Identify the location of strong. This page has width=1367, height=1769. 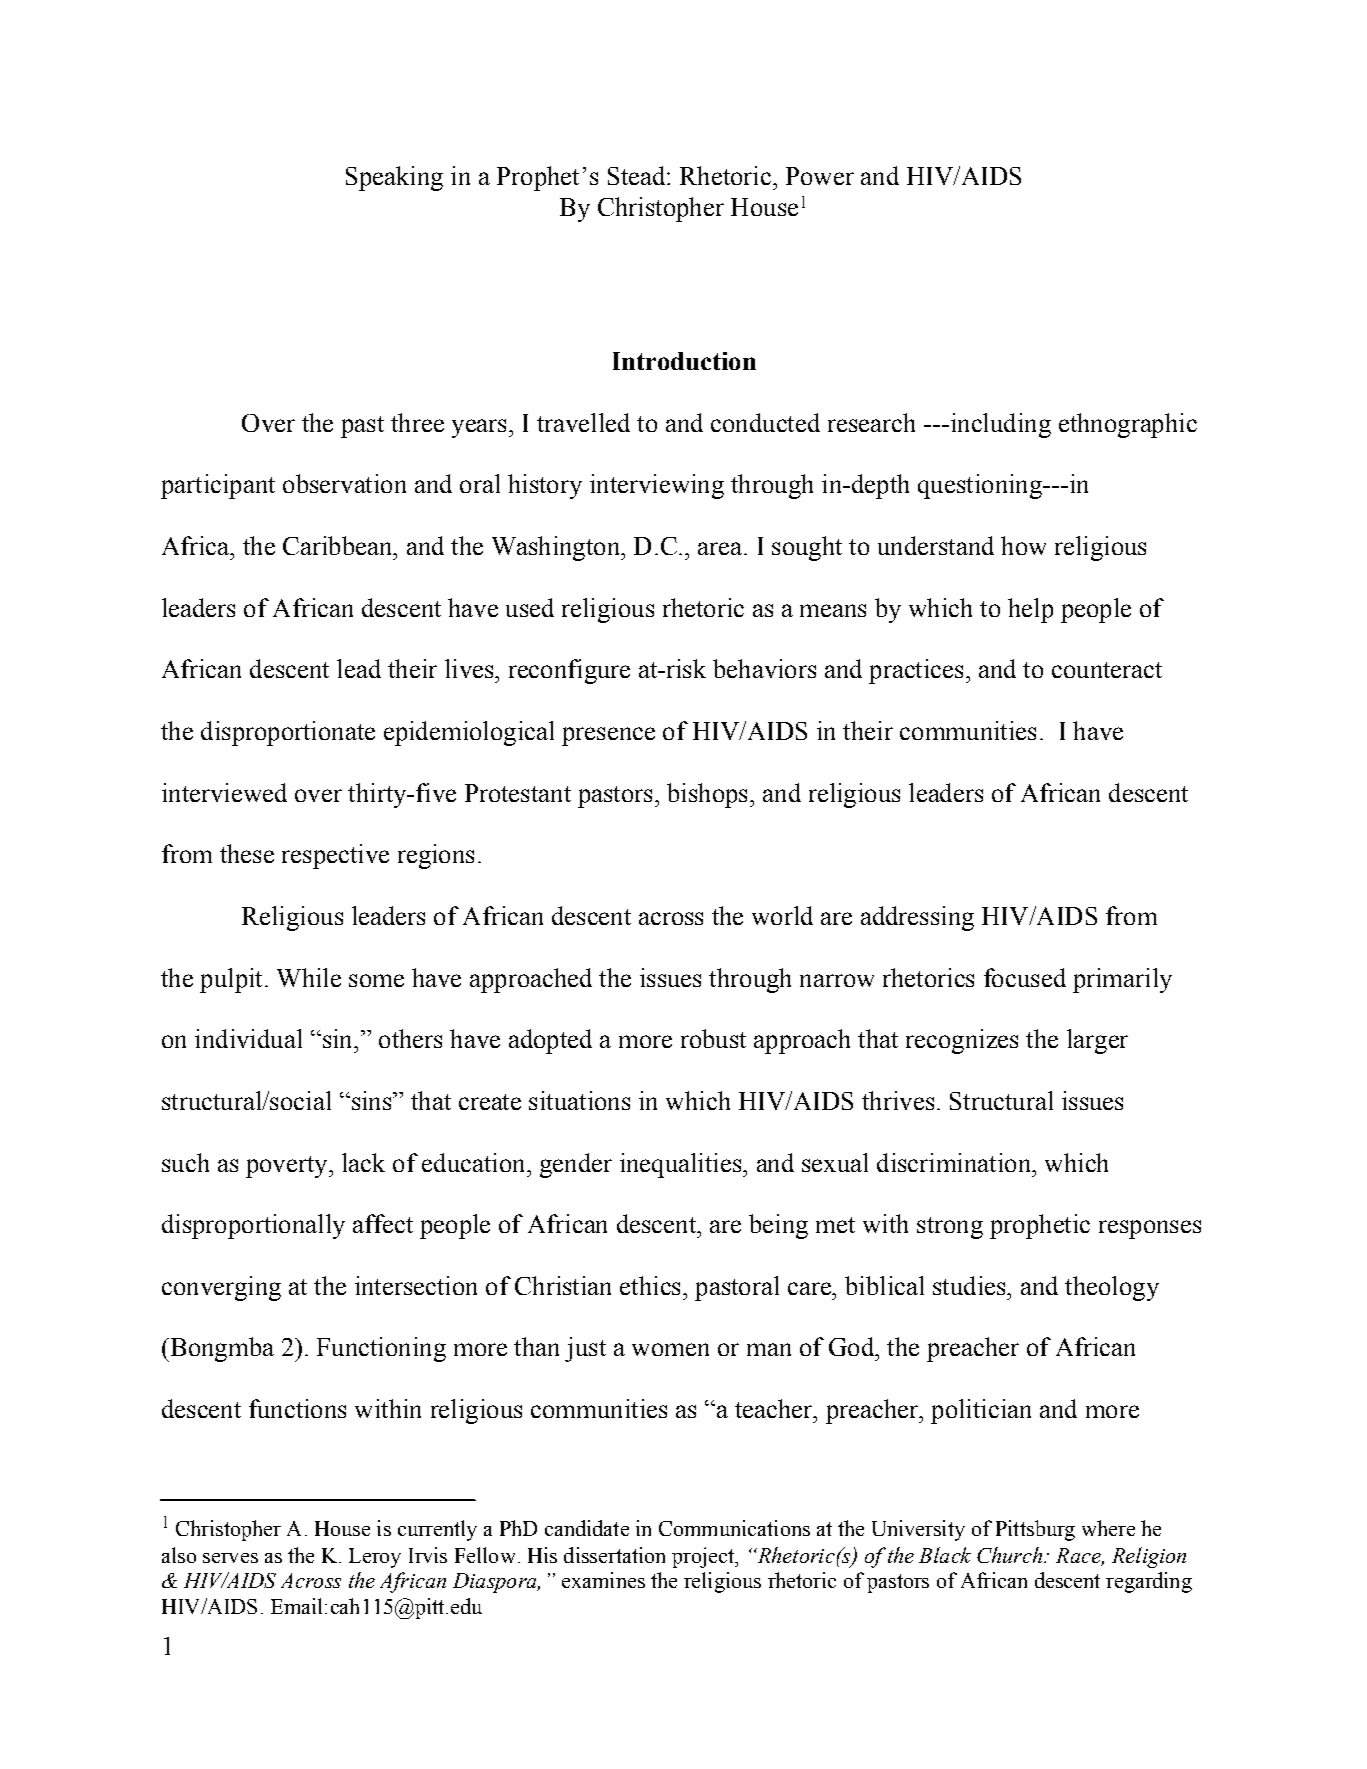
(950, 1228).
